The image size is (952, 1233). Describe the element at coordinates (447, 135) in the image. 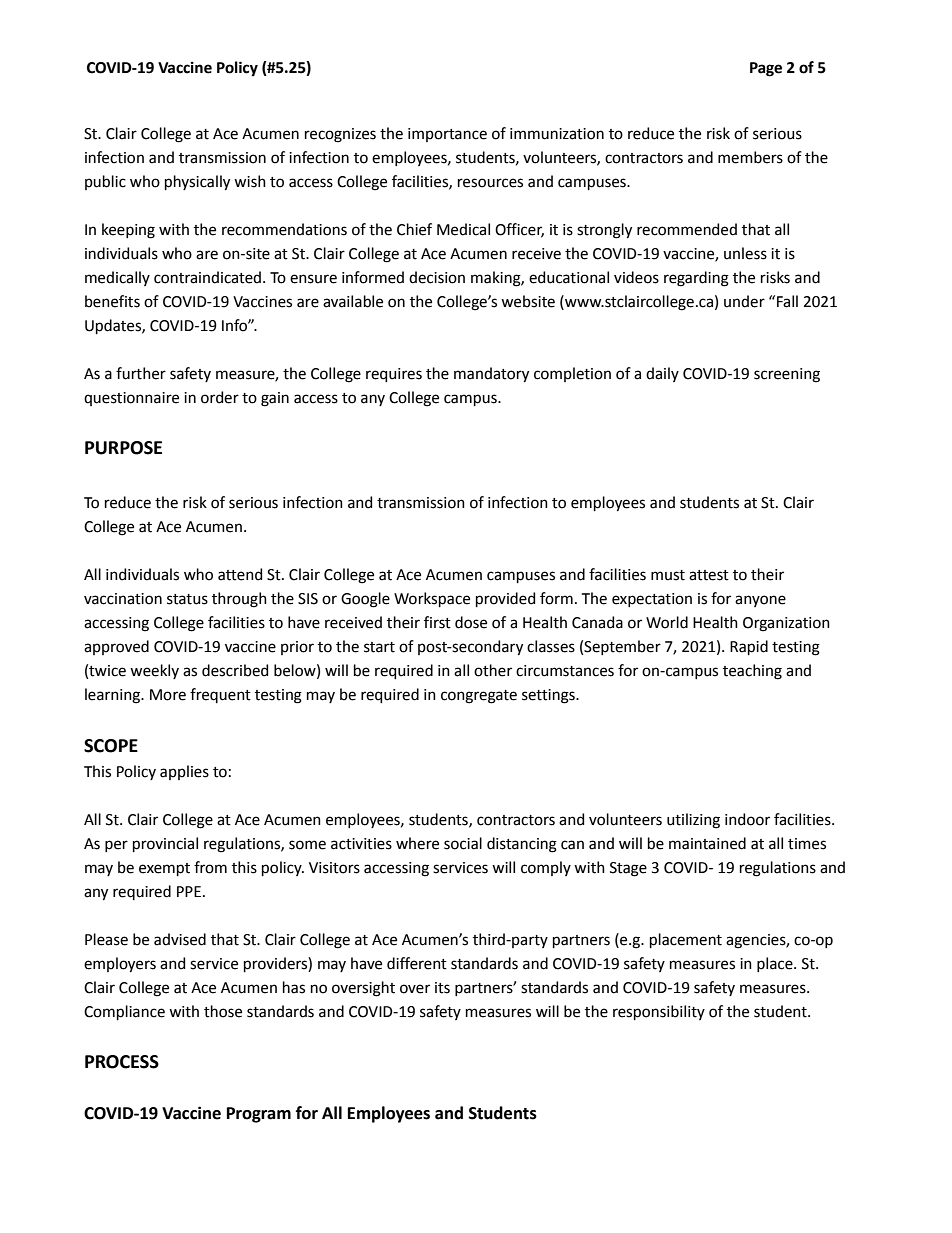

I see `importance` at that location.
